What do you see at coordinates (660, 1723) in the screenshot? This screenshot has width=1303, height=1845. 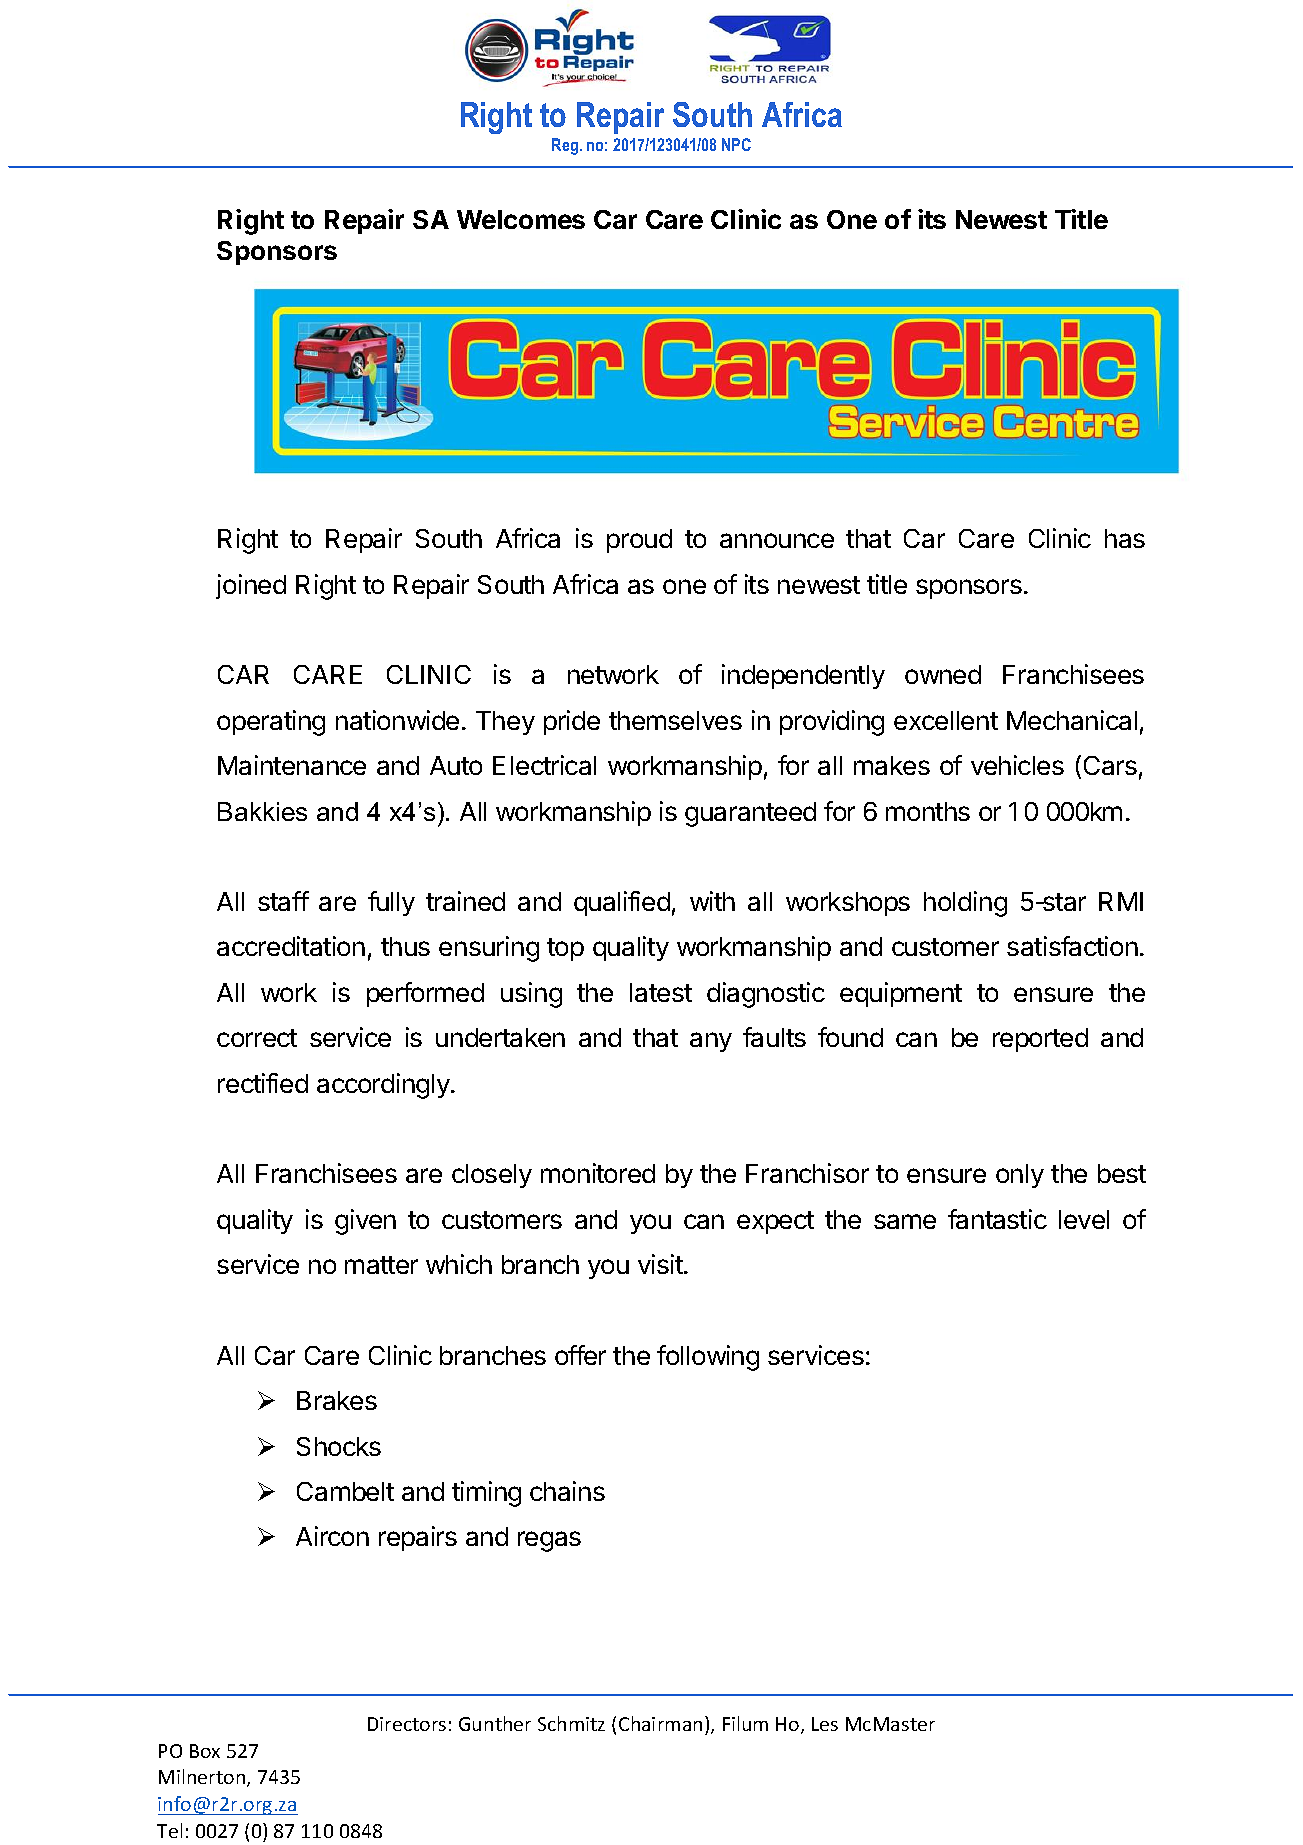 I see `Chairman` at bounding box center [660, 1723].
